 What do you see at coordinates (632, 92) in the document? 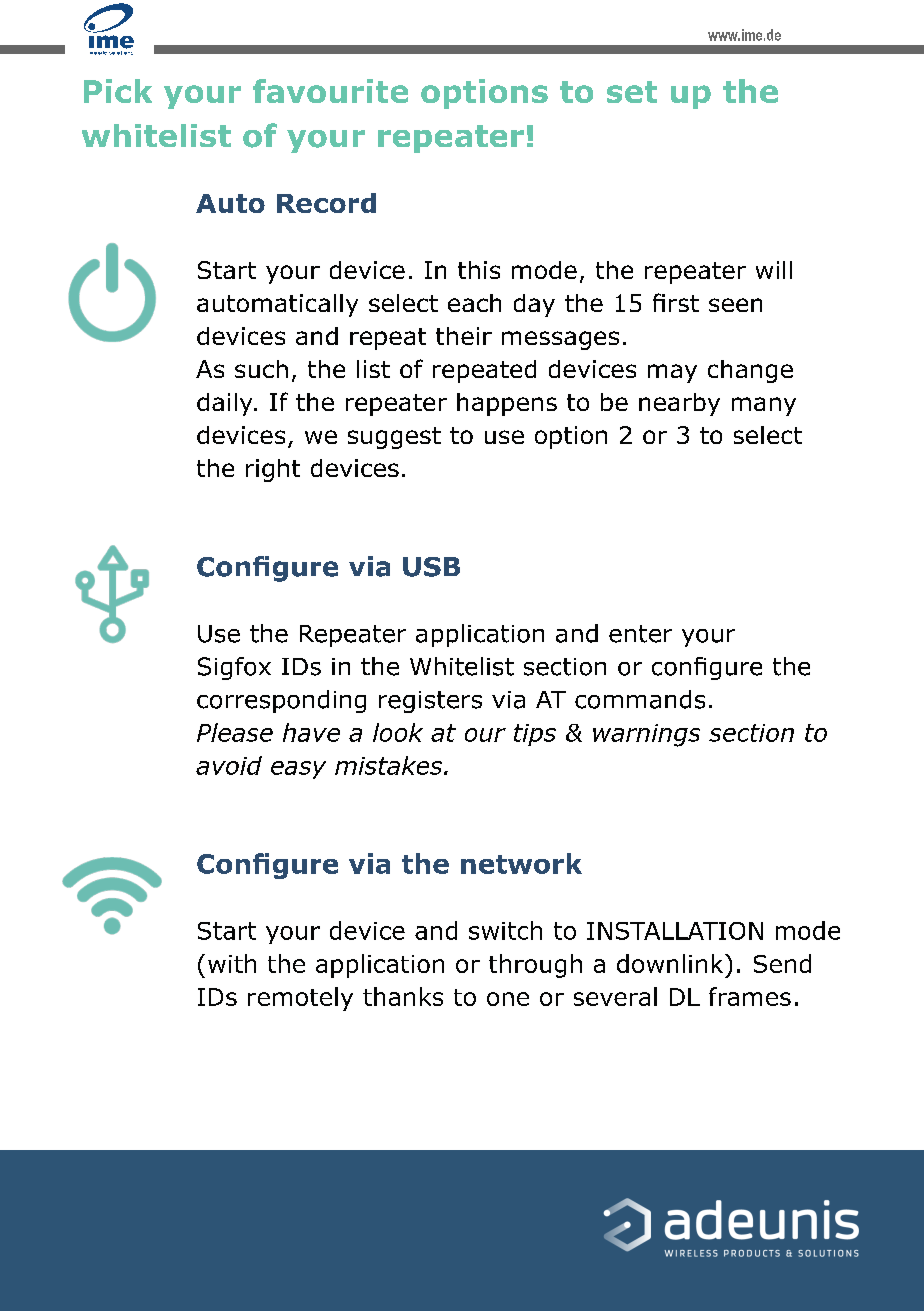
I see `set` at bounding box center [632, 92].
